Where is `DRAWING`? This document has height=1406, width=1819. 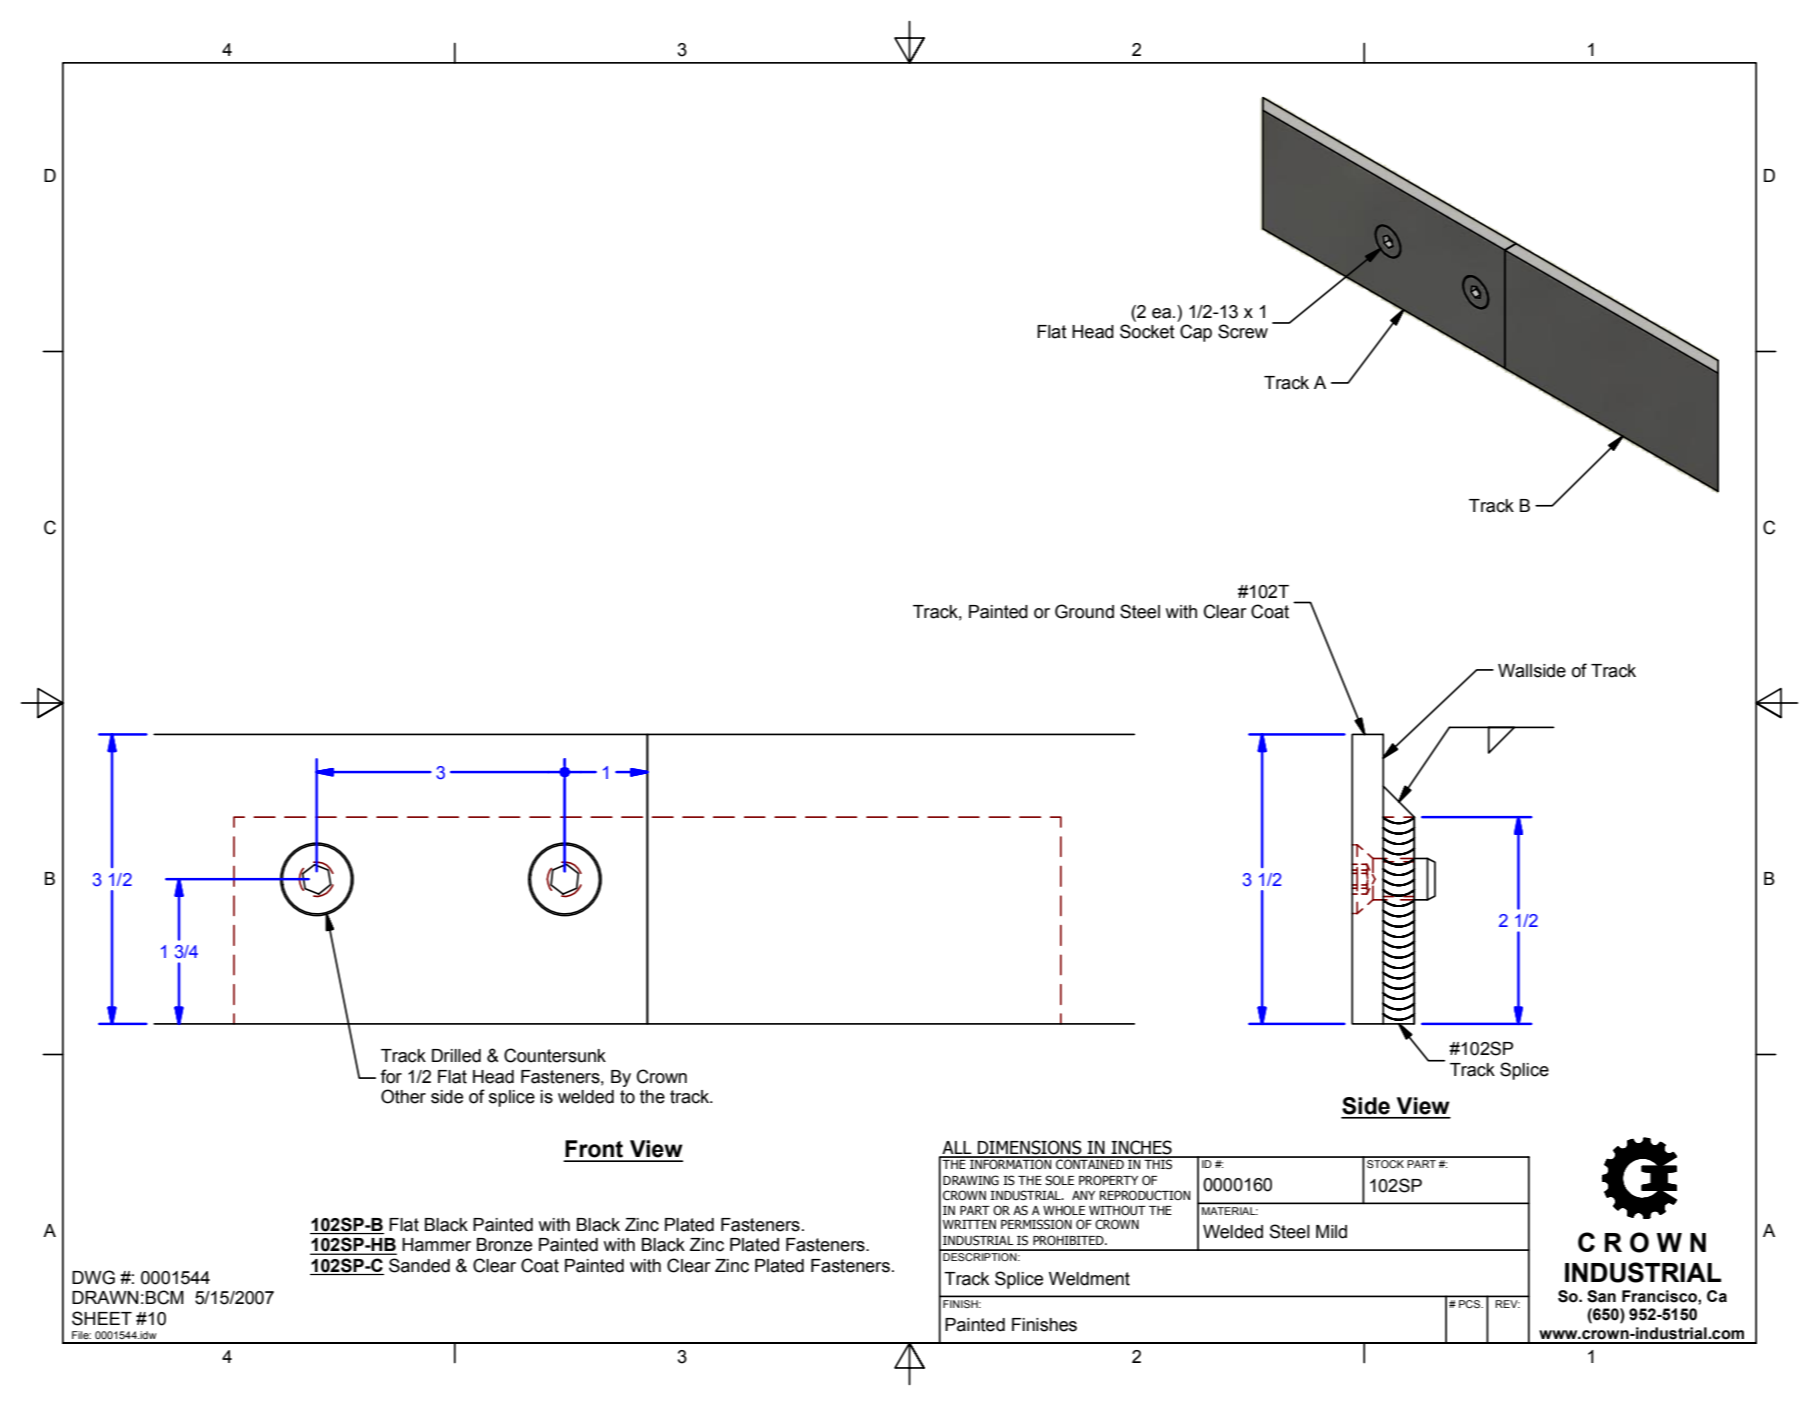
DRAWING is located at coordinates (971, 1180).
